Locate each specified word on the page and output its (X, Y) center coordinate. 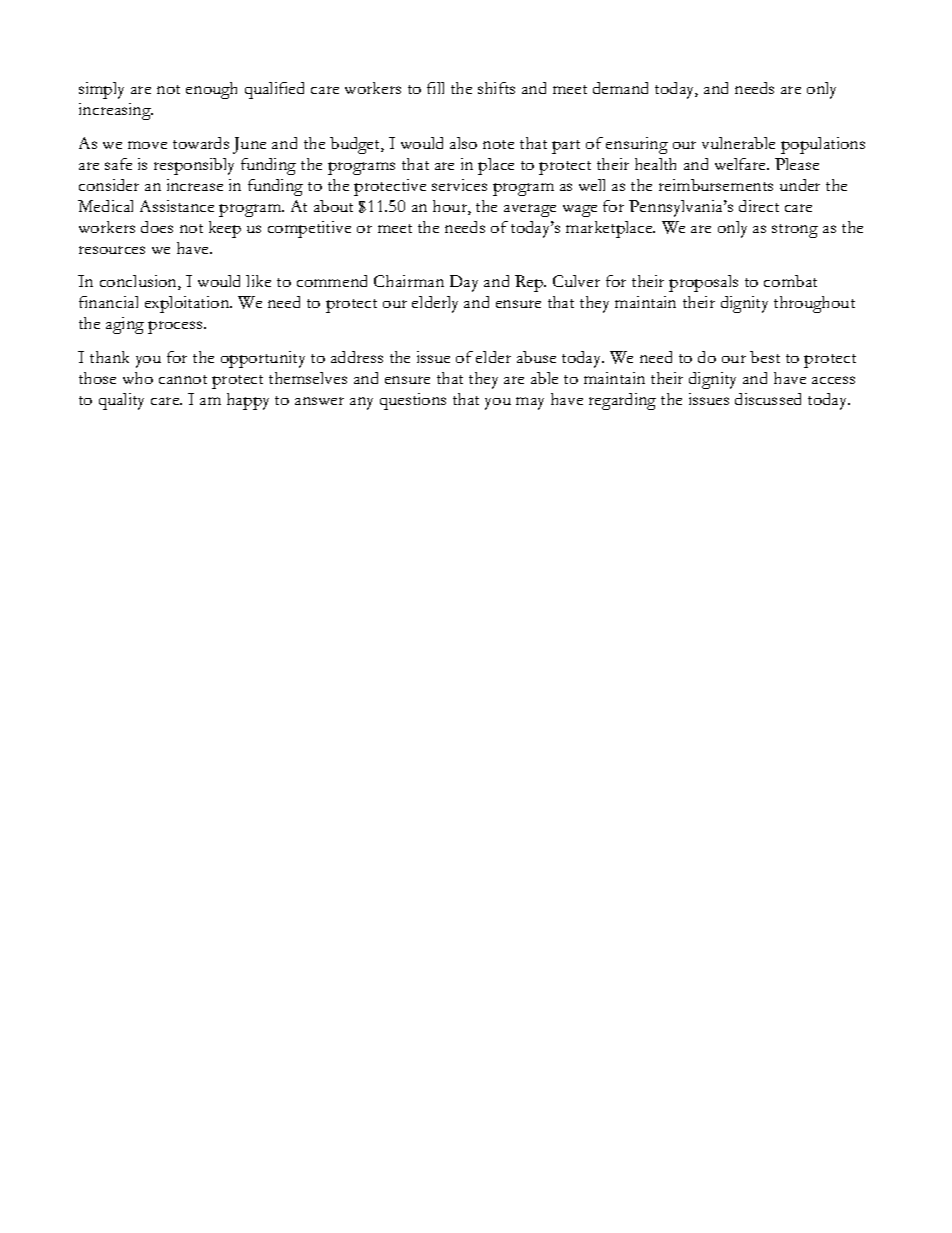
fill (435, 88)
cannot (183, 379)
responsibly (194, 166)
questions (413, 401)
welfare (741, 164)
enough (211, 90)
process (176, 327)
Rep (530, 283)
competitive (309, 229)
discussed (768, 399)
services (459, 185)
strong (795, 231)
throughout (814, 304)
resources (112, 250)
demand (620, 88)
